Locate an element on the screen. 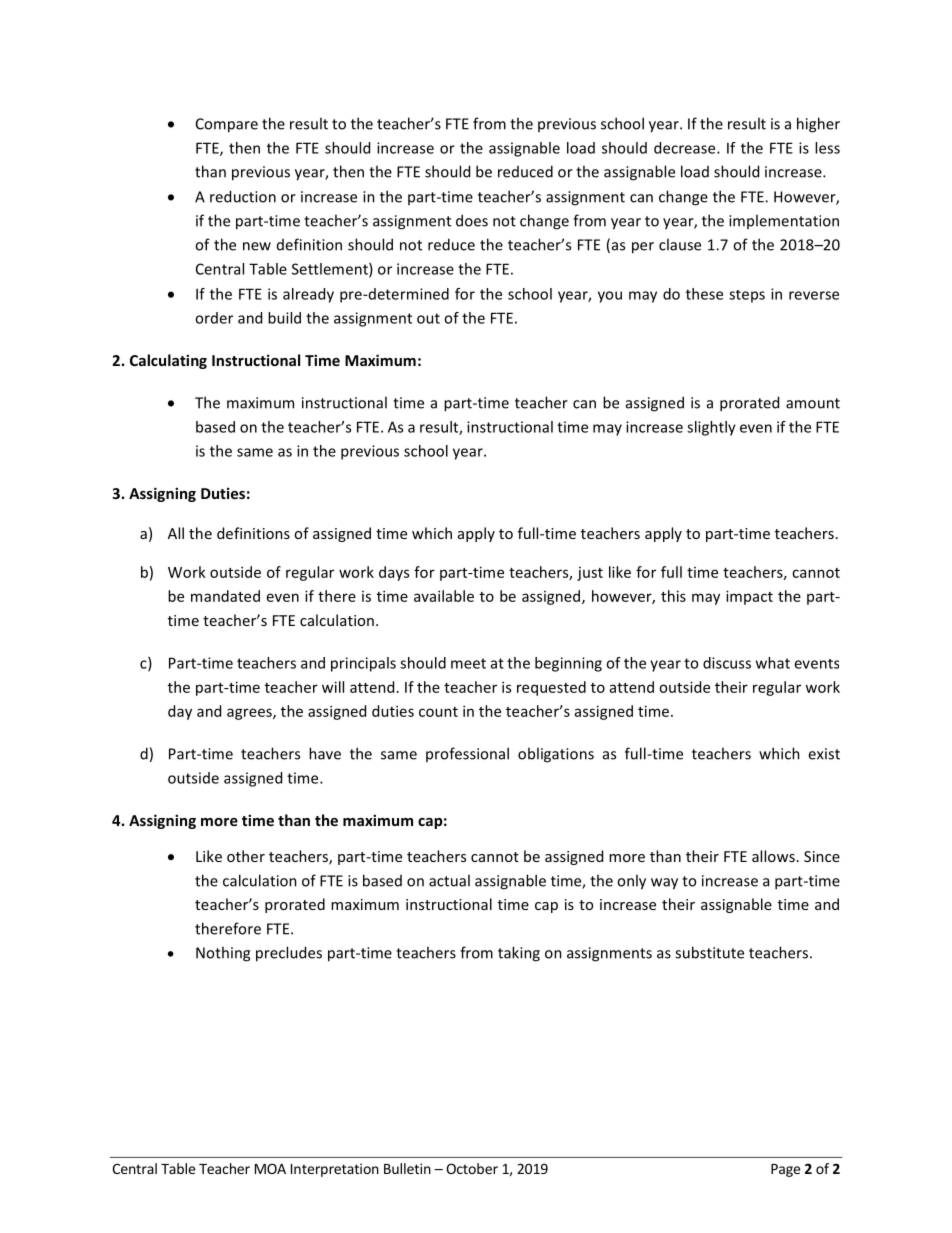  October is located at coordinates (472, 1168).
